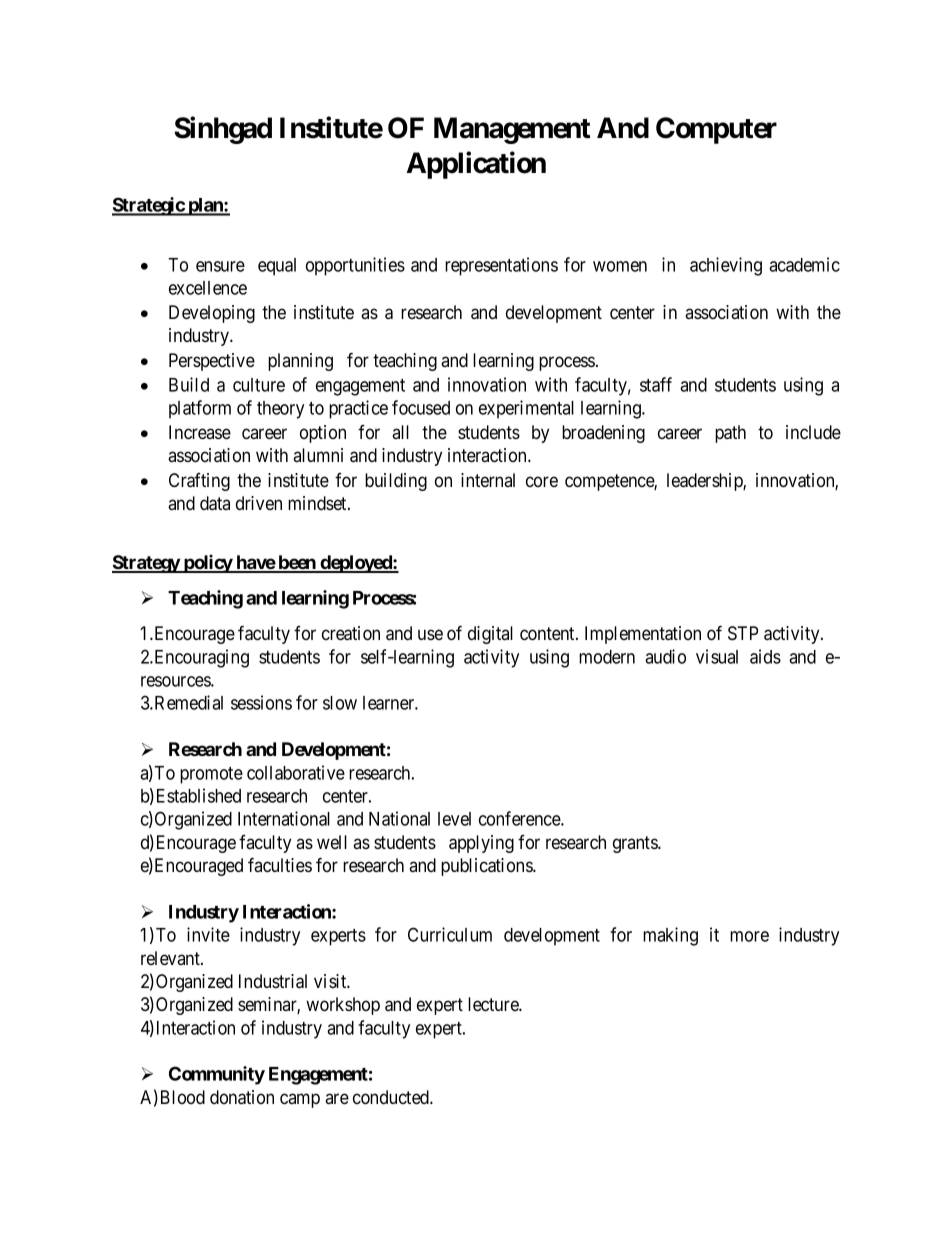  Describe the element at coordinates (716, 130) in the screenshot. I see `Computer` at that location.
